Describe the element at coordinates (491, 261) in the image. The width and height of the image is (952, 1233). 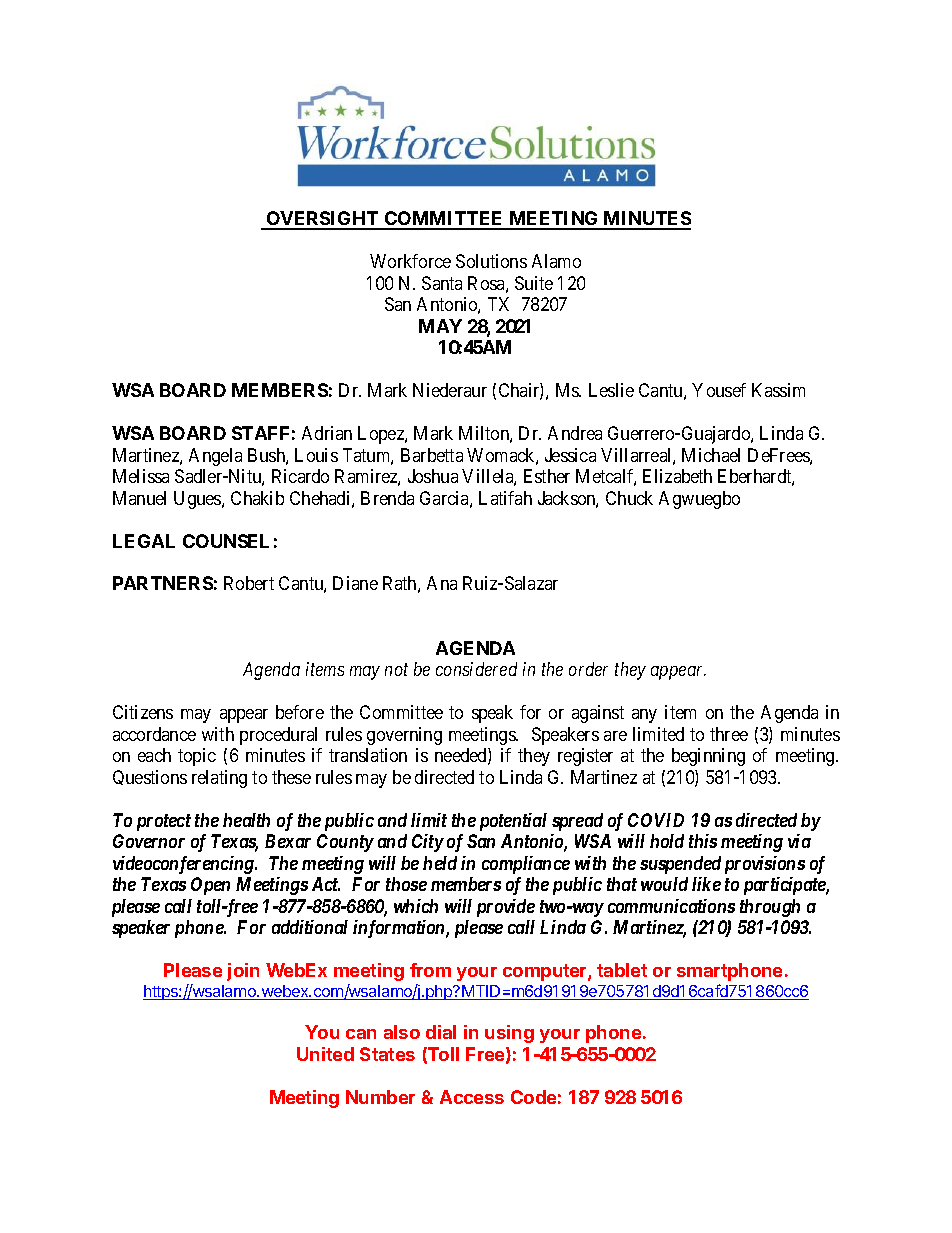
I see `Solutions` at that location.
